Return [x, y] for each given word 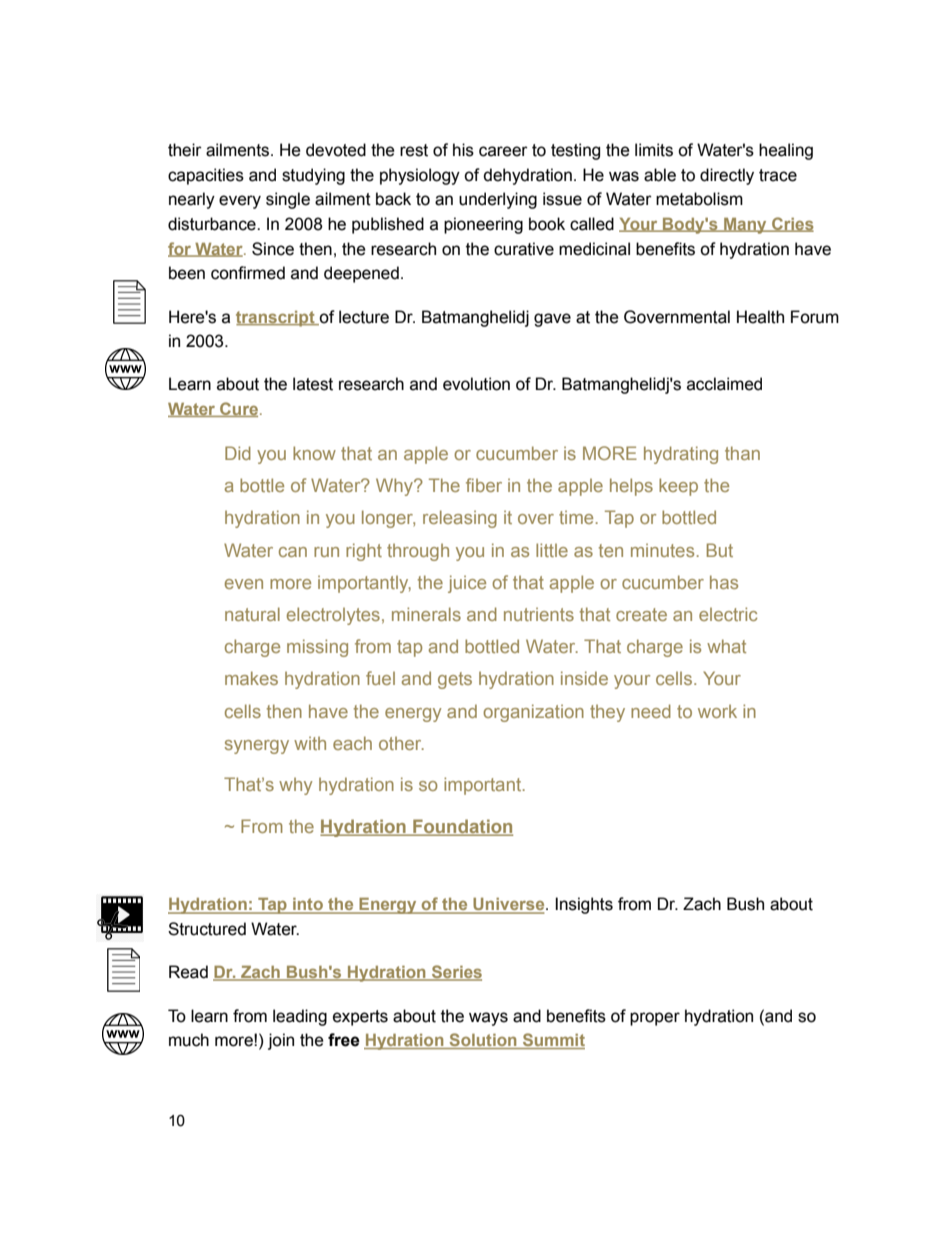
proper [655, 1019]
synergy [257, 747]
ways [488, 1019]
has [724, 582]
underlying [498, 200]
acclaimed [724, 384]
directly [727, 176]
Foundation [462, 827]
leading [300, 1017]
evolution [476, 384]
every [240, 202]
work [717, 711]
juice [467, 584]
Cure [238, 409]
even [244, 584]
